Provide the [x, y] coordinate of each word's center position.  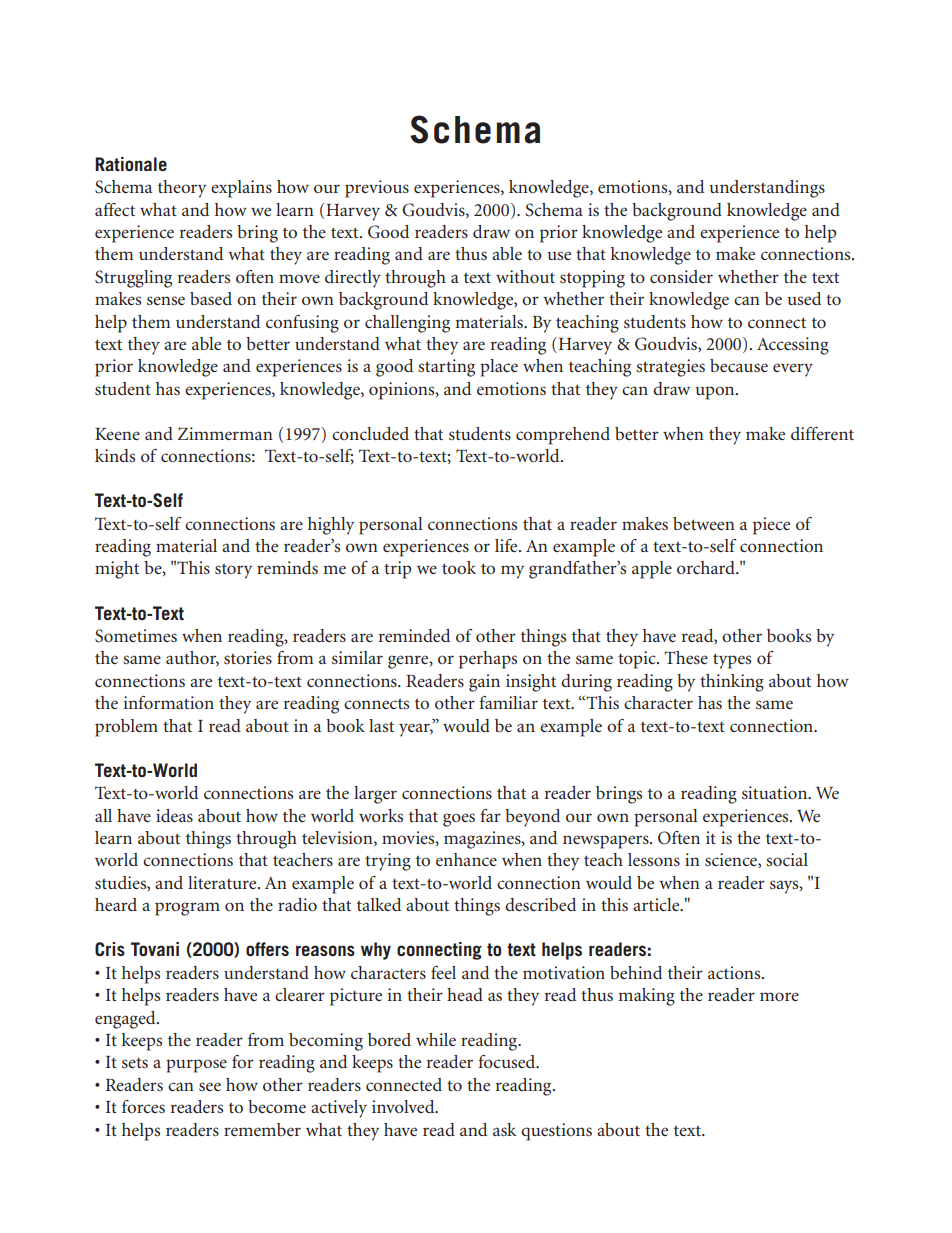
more [779, 996]
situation [776, 792]
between [704, 523]
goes [459, 820]
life [507, 545]
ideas [174, 815]
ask [504, 1129]
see [210, 1086]
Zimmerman [225, 433]
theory [182, 189]
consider [681, 276]
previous [377, 189]
